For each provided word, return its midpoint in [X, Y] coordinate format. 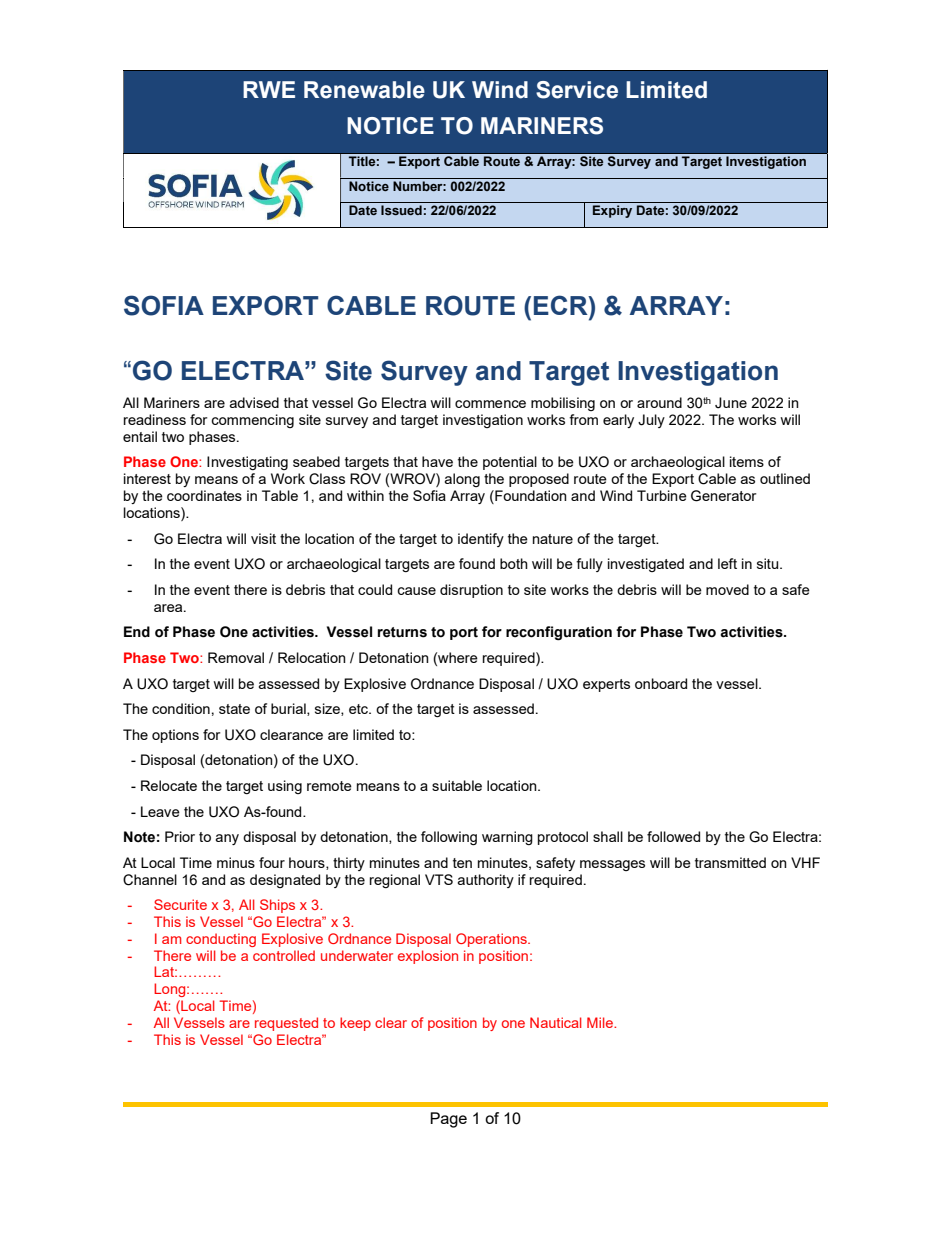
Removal [236, 657]
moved [727, 589]
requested [286, 1024]
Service [577, 90]
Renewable [364, 90]
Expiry [612, 211]
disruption [471, 591]
